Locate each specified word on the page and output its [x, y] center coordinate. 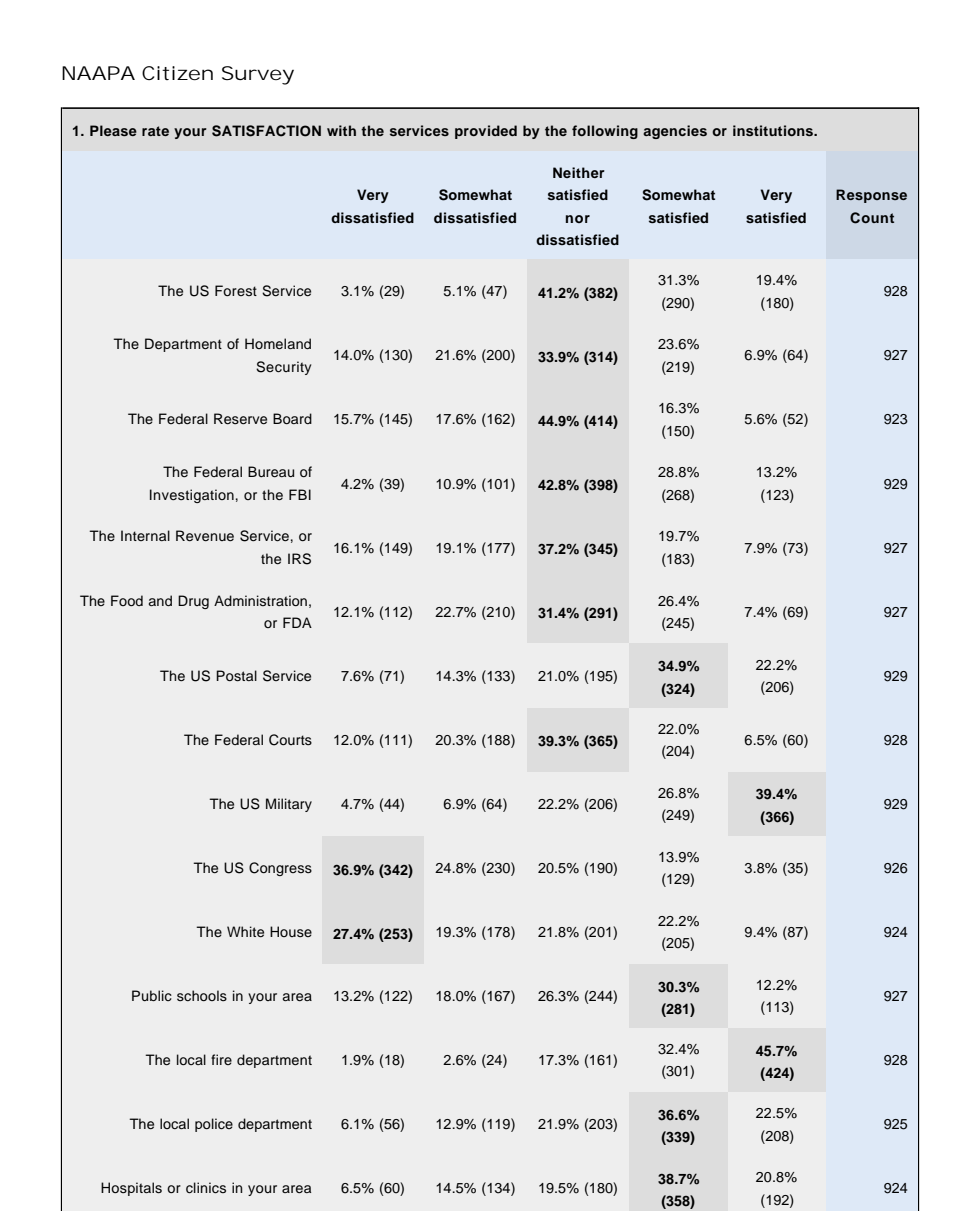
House [291, 931]
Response [871, 196]
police [214, 1125]
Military [289, 805]
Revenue [205, 536]
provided [486, 132]
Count [872, 218]
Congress [280, 869]
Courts [290, 740]
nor [578, 219]
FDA [297, 622]
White [245, 932]
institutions [774, 130]
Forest [236, 290]
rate [155, 131]
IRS [299, 559]
